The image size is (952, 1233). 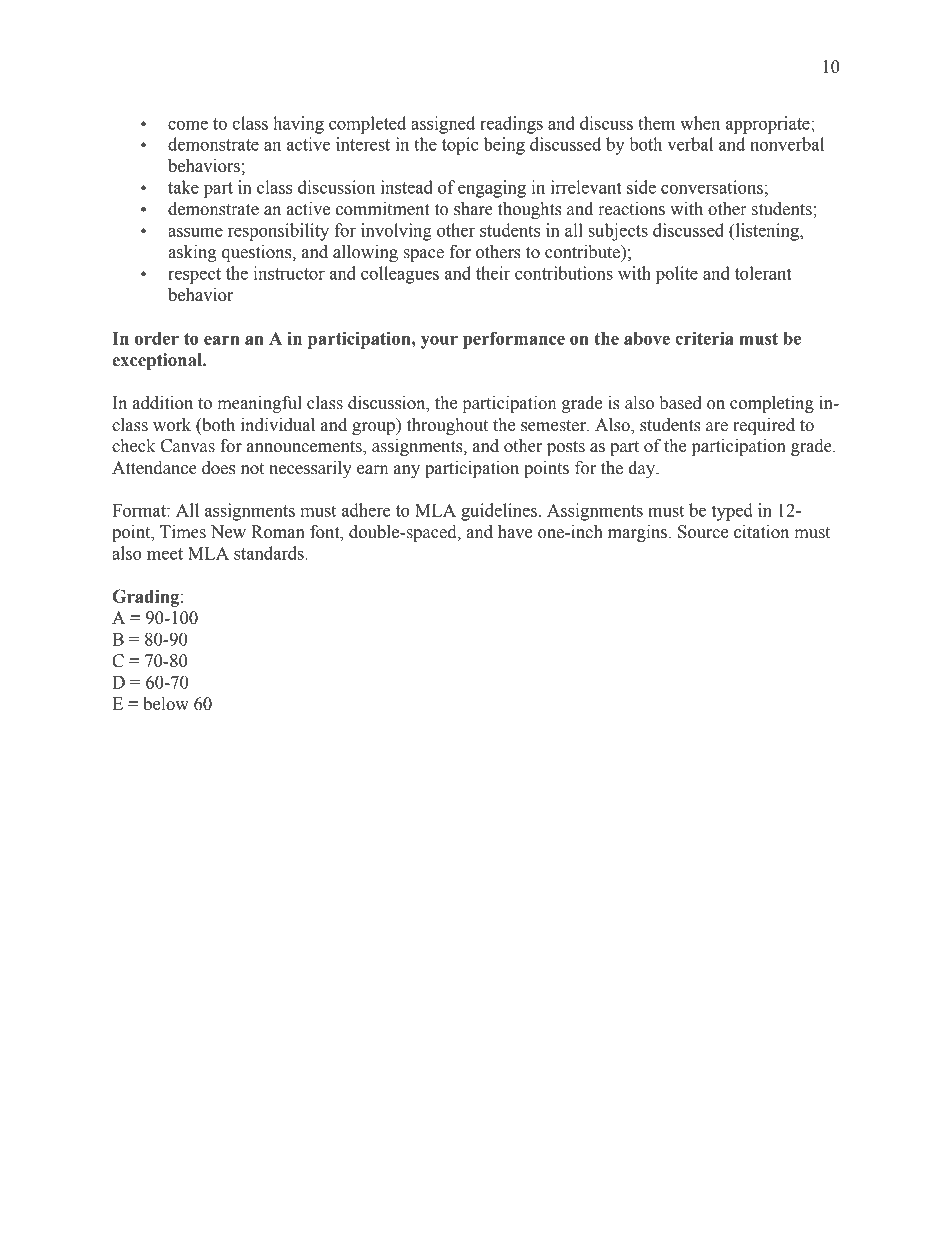 I want to click on criteria, so click(x=704, y=338).
